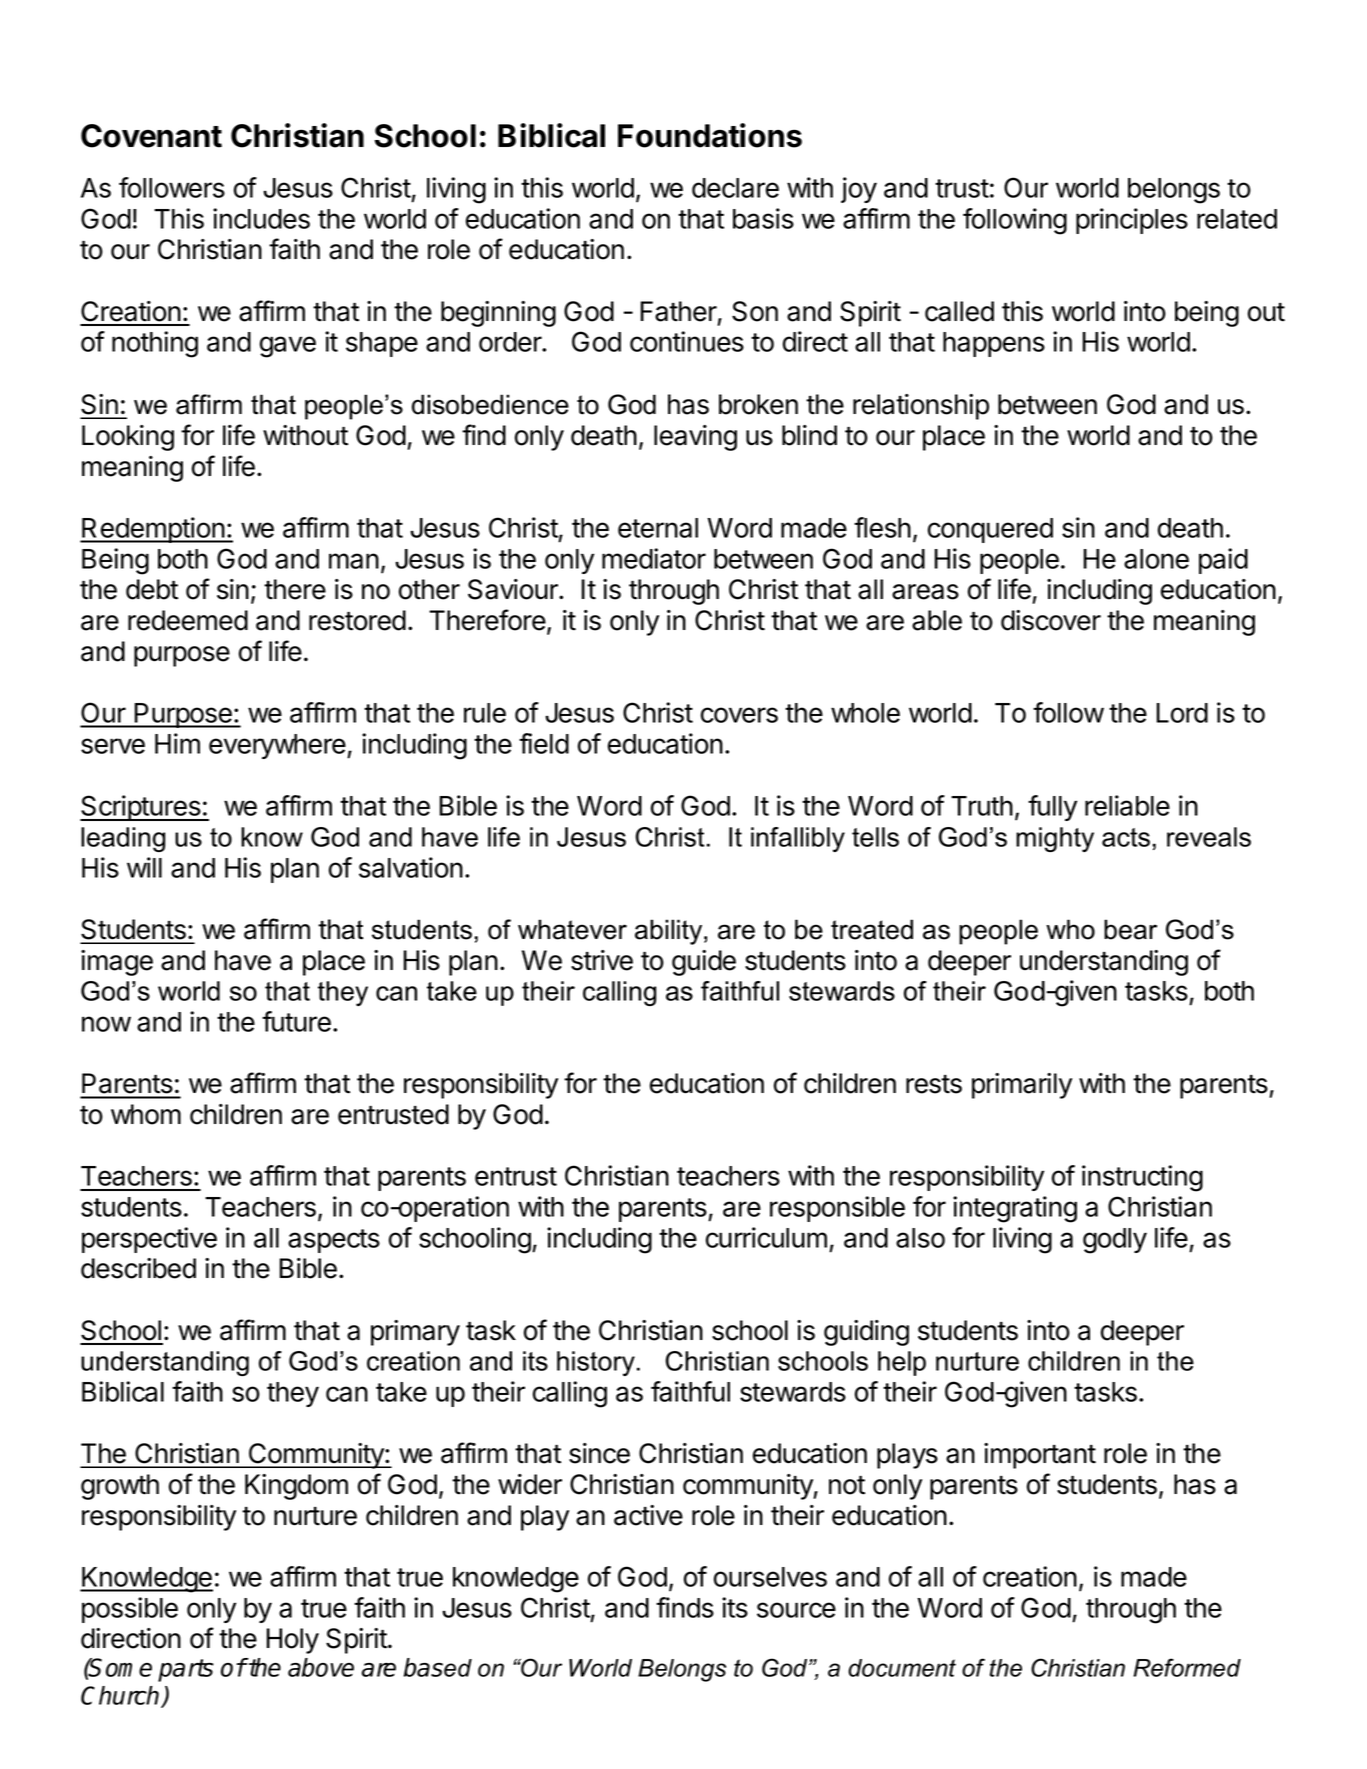 This page has height=1769, width=1367. Describe the element at coordinates (146, 1114) in the page. I see `whom` at that location.
